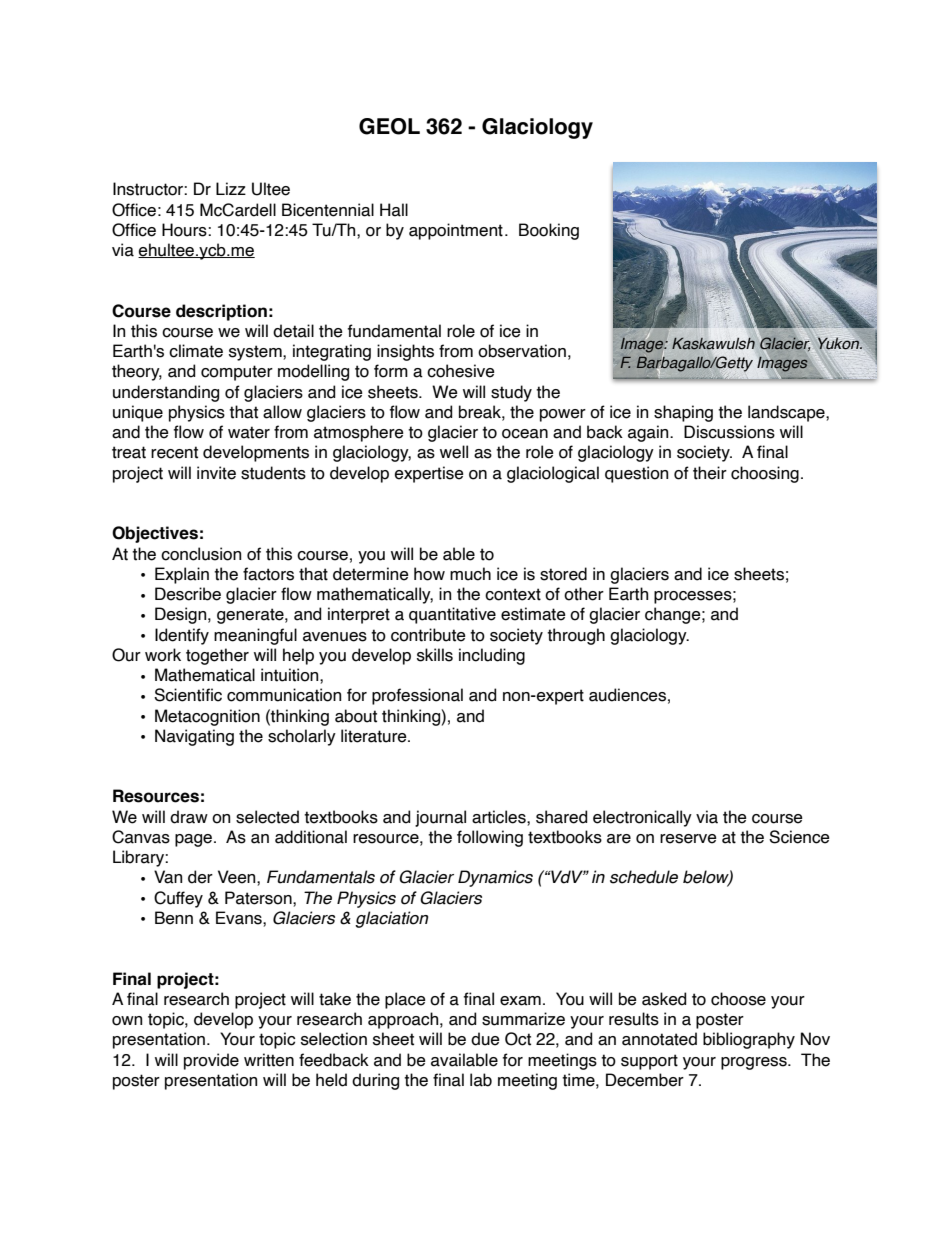 The image size is (952, 1233). Describe the element at coordinates (249, 432) in the page. I see `water` at that location.
